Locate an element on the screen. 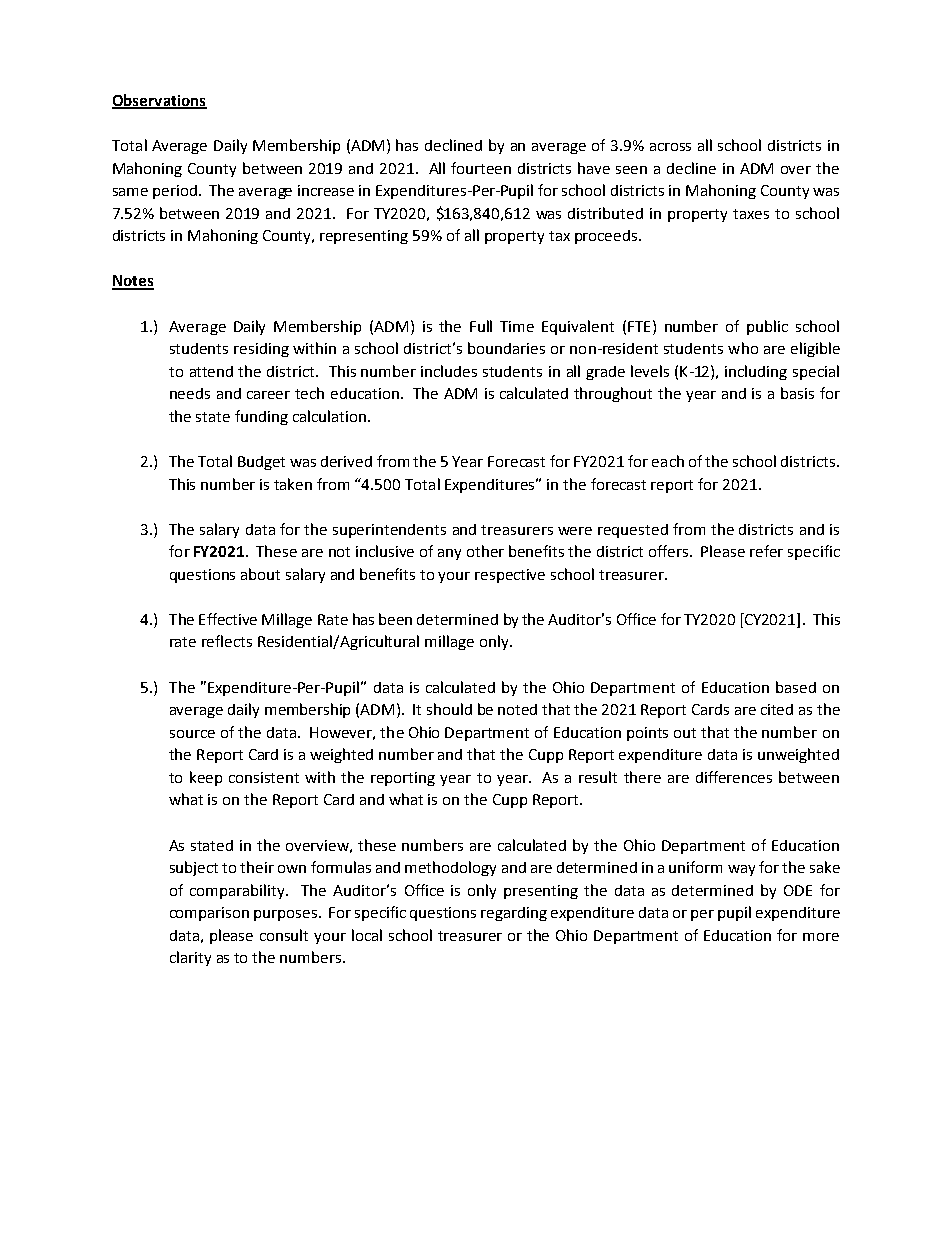  Observations is located at coordinates (159, 101).
